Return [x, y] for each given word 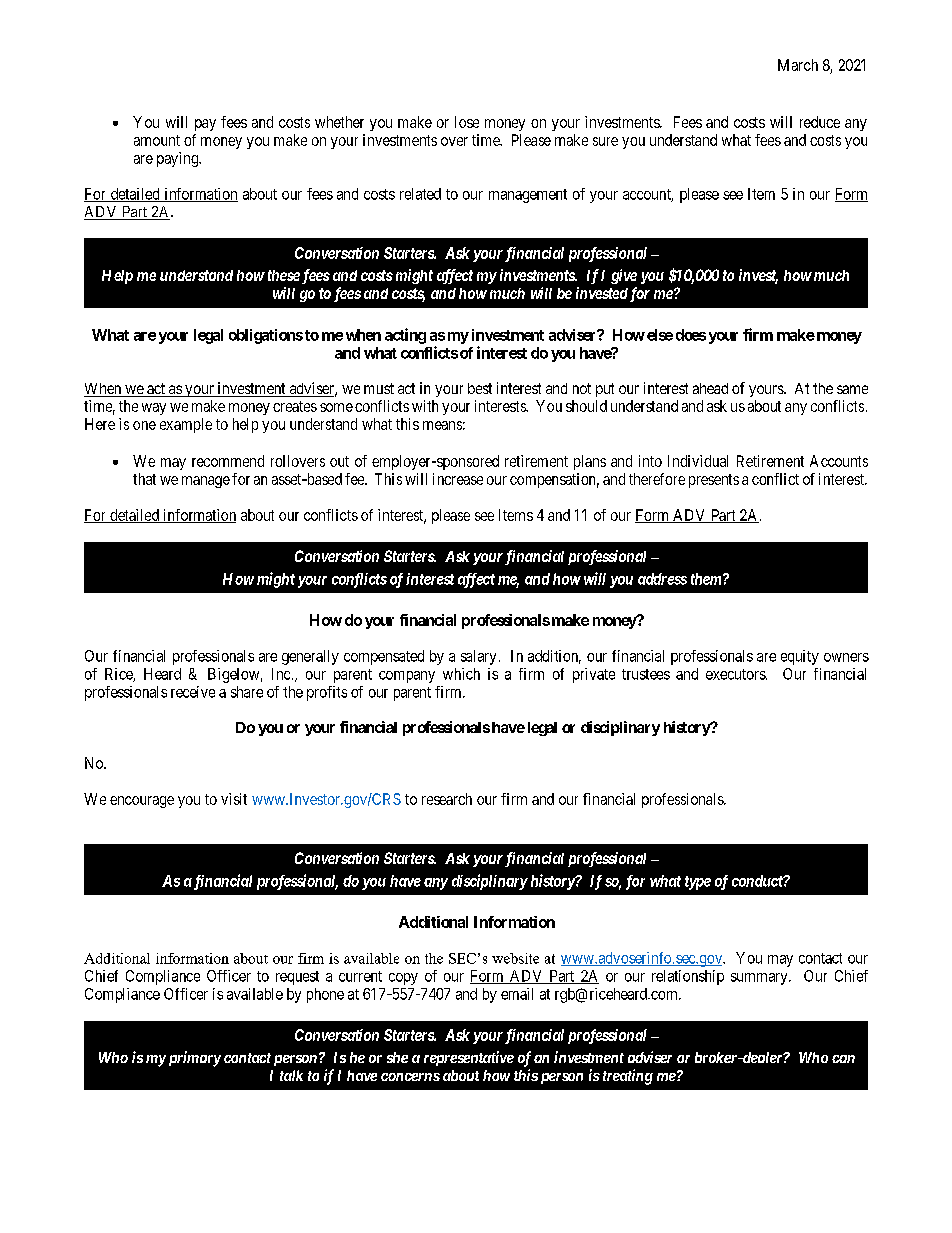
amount [157, 140]
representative [469, 1058]
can [843, 1059]
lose [467, 122]
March [798, 65]
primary [193, 1059]
